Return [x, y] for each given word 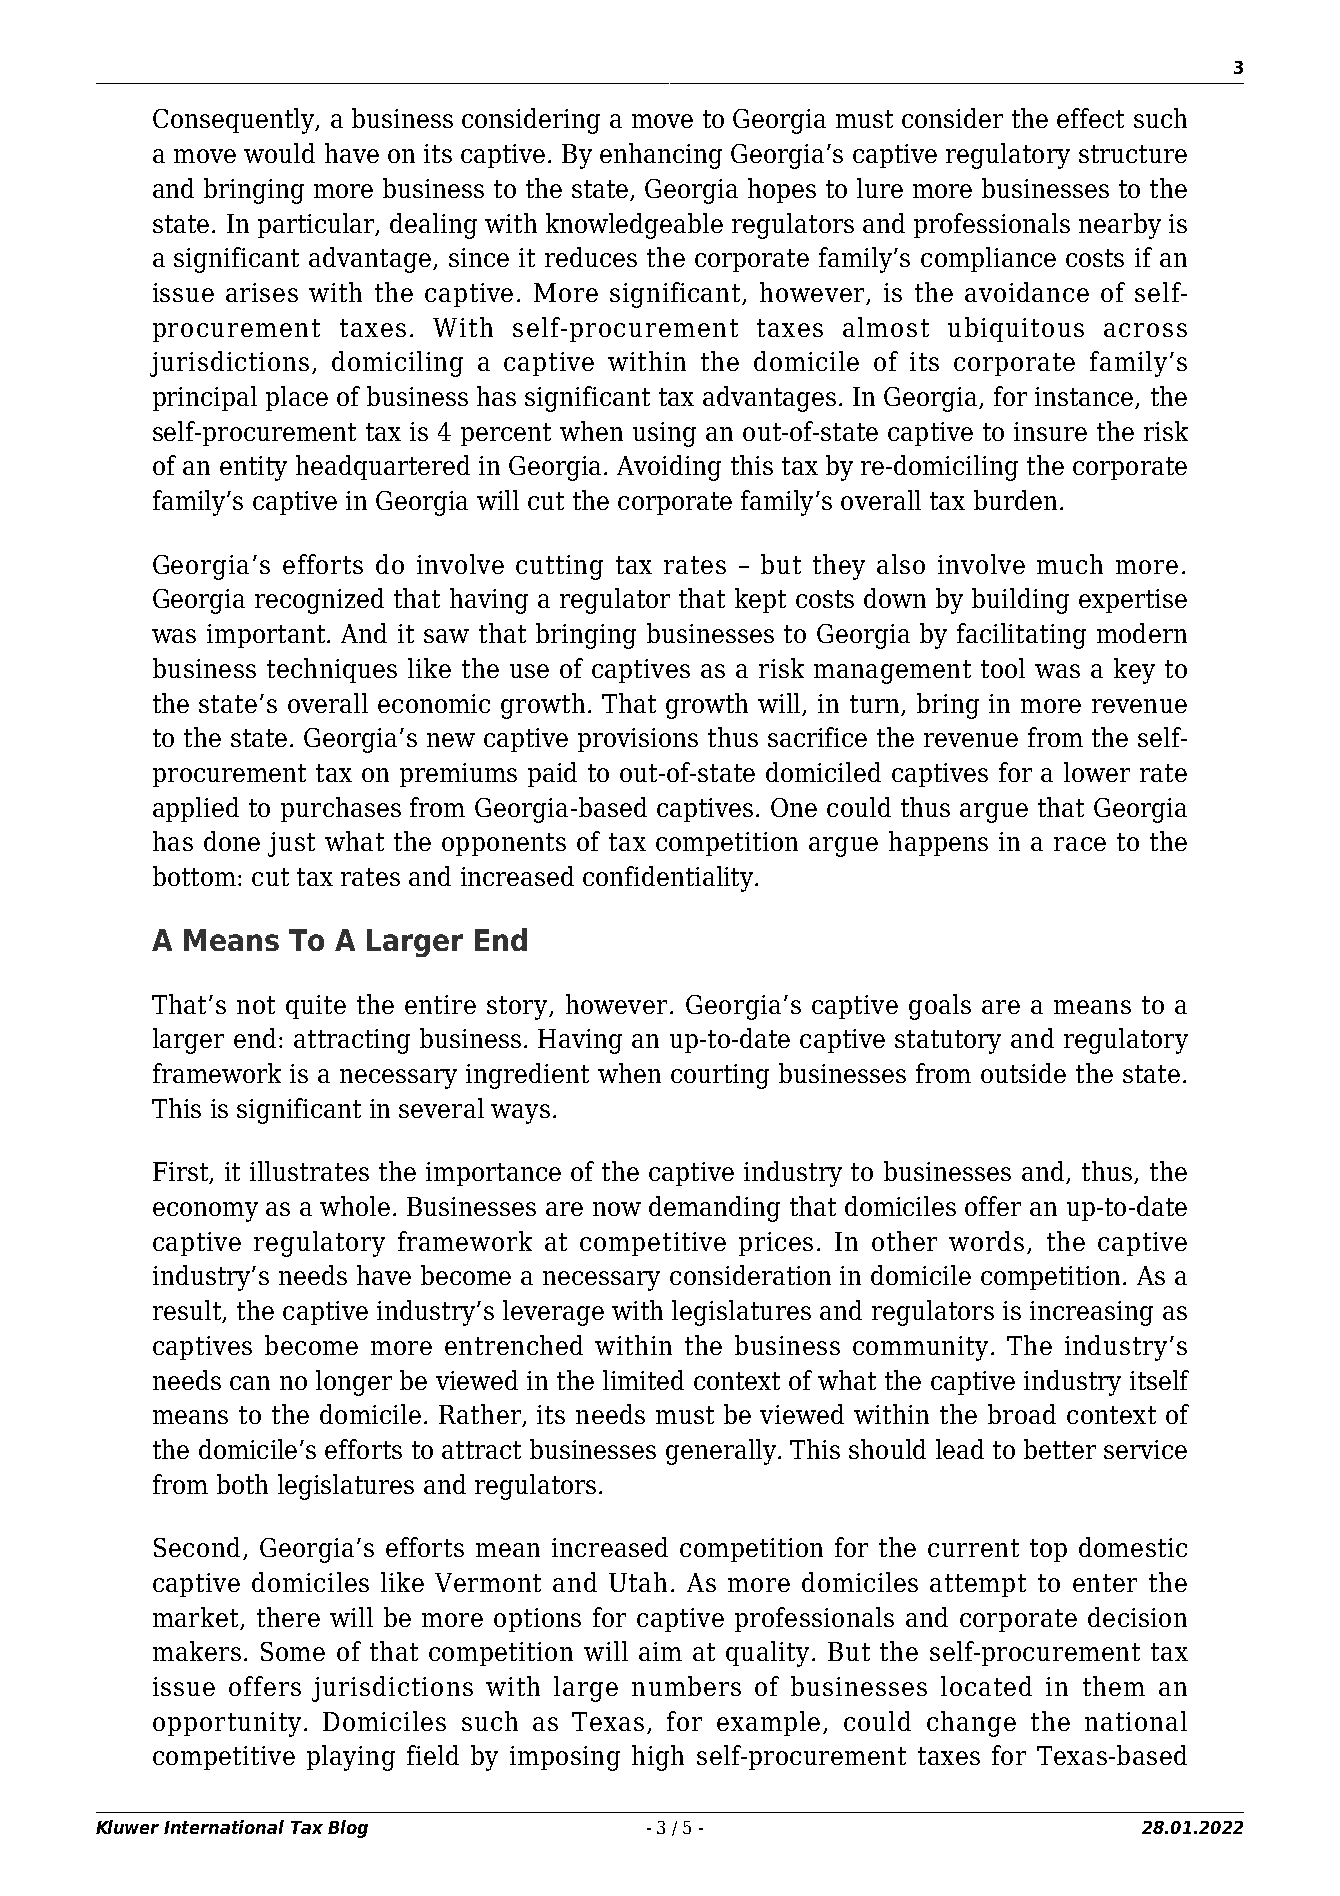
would [279, 153]
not [256, 1005]
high [658, 1758]
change [971, 1724]
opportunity [227, 1724]
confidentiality [668, 879]
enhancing [661, 156]
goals [940, 1007]
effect [1090, 118]
